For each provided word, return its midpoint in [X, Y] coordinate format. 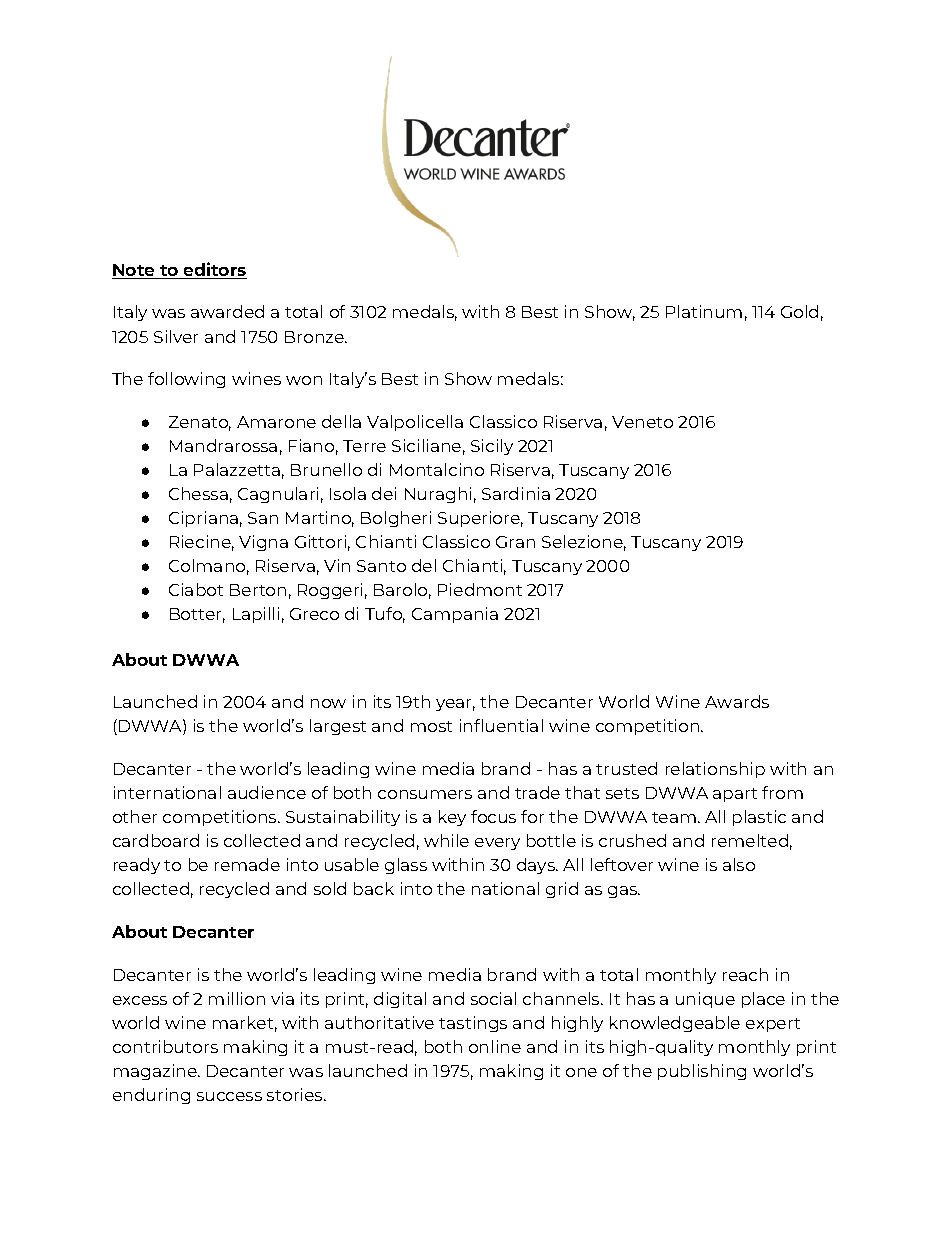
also [739, 864]
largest [338, 727]
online [495, 1046]
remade [247, 864]
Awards [737, 701]
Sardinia [516, 493]
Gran [515, 542]
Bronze [315, 337]
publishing [702, 1072]
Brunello [326, 469]
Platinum [704, 311]
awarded [227, 311]
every [497, 844]
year [455, 705]
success [229, 1096]
